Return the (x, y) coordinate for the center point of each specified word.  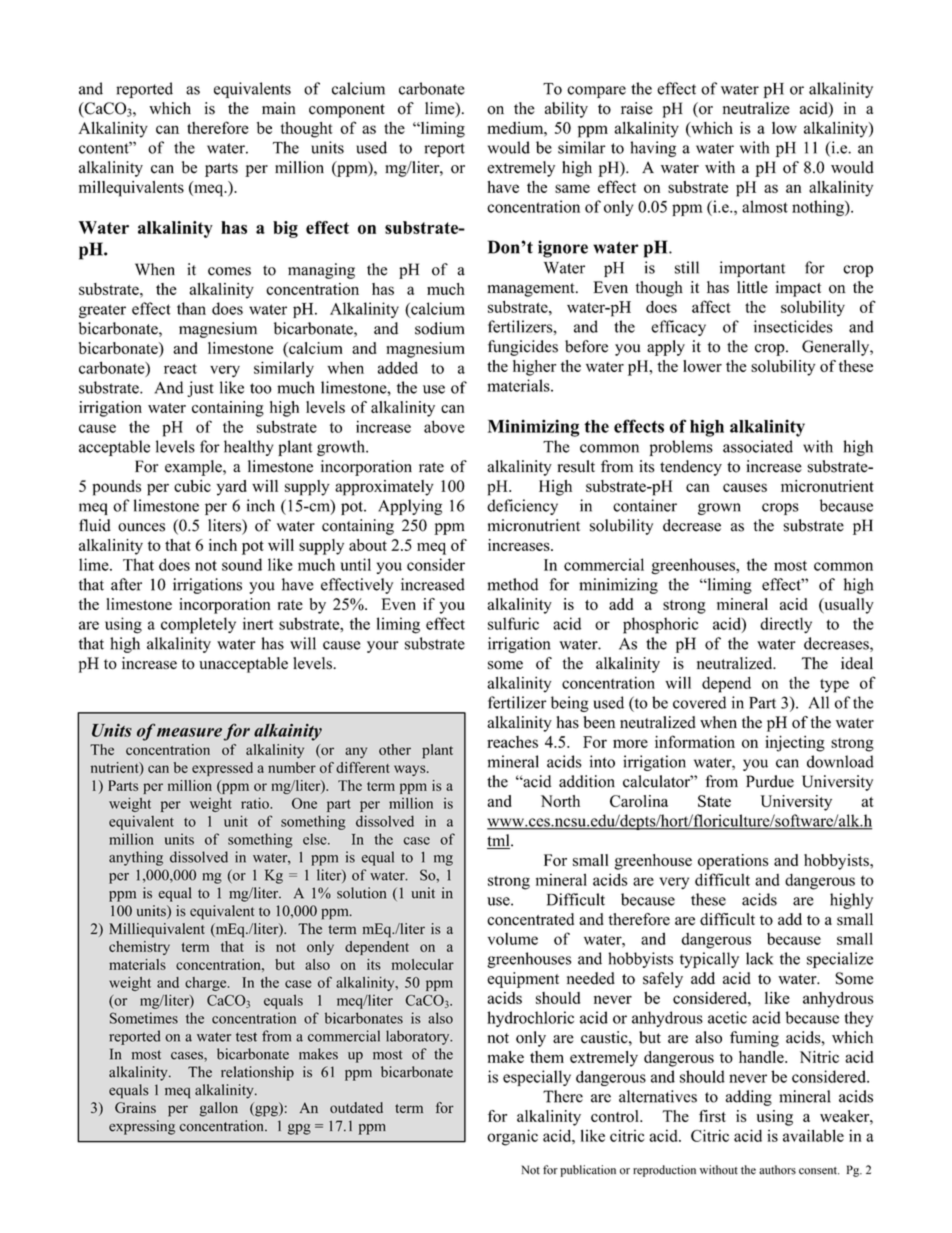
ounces (141, 527)
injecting (795, 743)
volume (513, 939)
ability (566, 110)
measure (189, 732)
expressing (142, 1127)
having (653, 149)
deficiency (522, 507)
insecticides (793, 326)
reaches (512, 742)
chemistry (139, 948)
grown (719, 509)
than (191, 308)
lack (759, 958)
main (279, 108)
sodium (439, 328)
